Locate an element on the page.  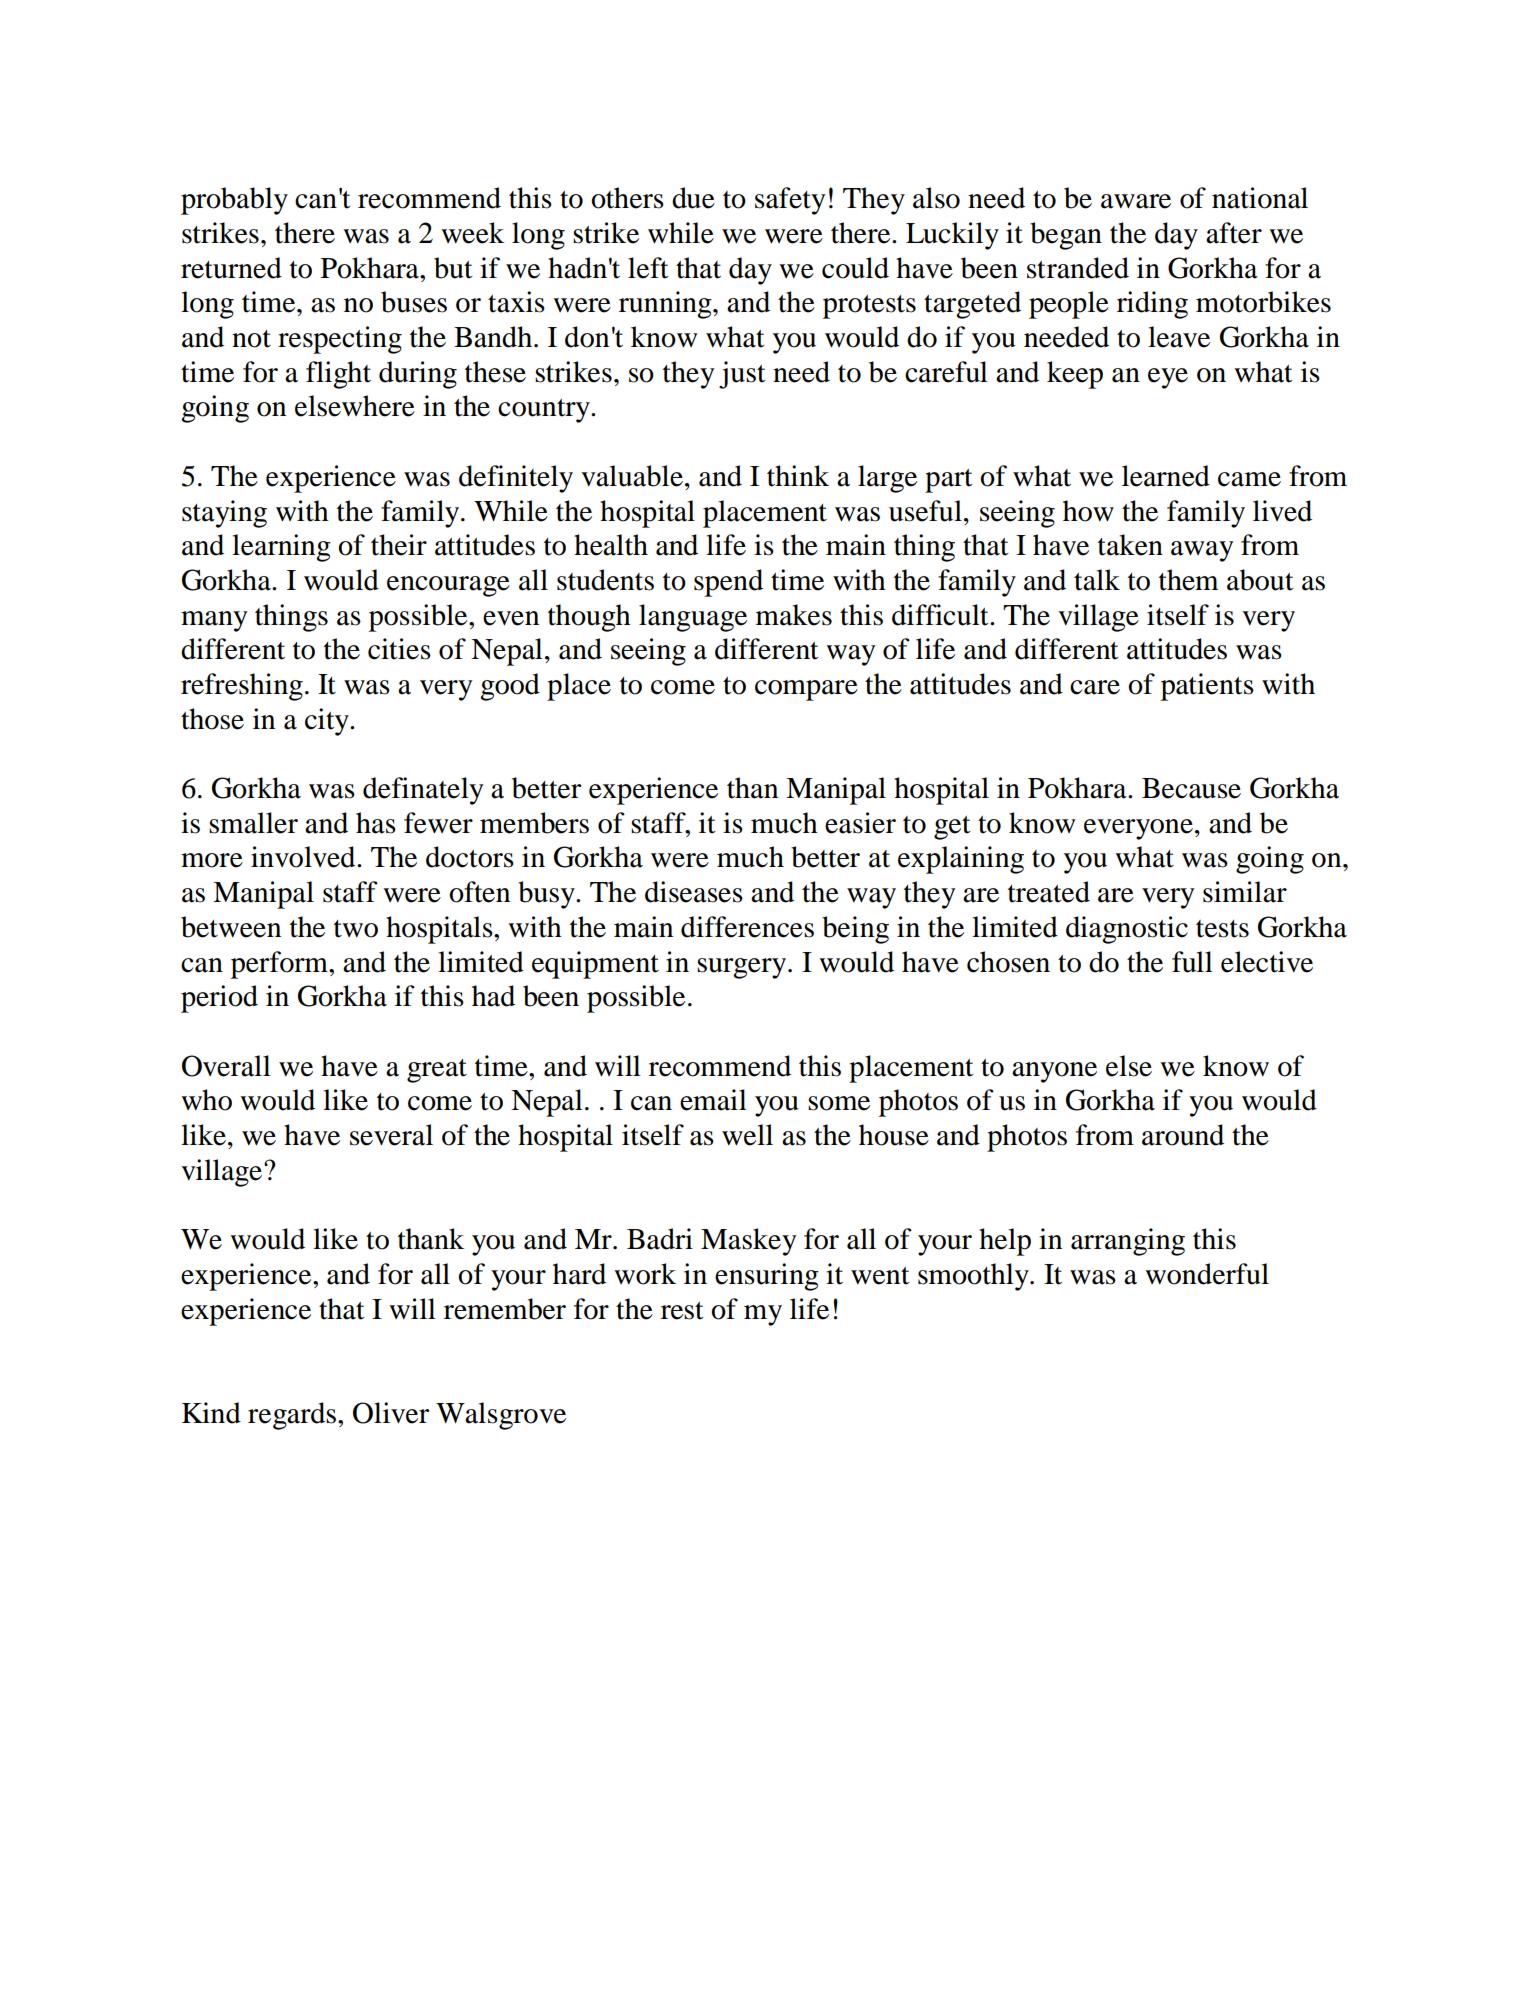
around is located at coordinates (1183, 1135).
